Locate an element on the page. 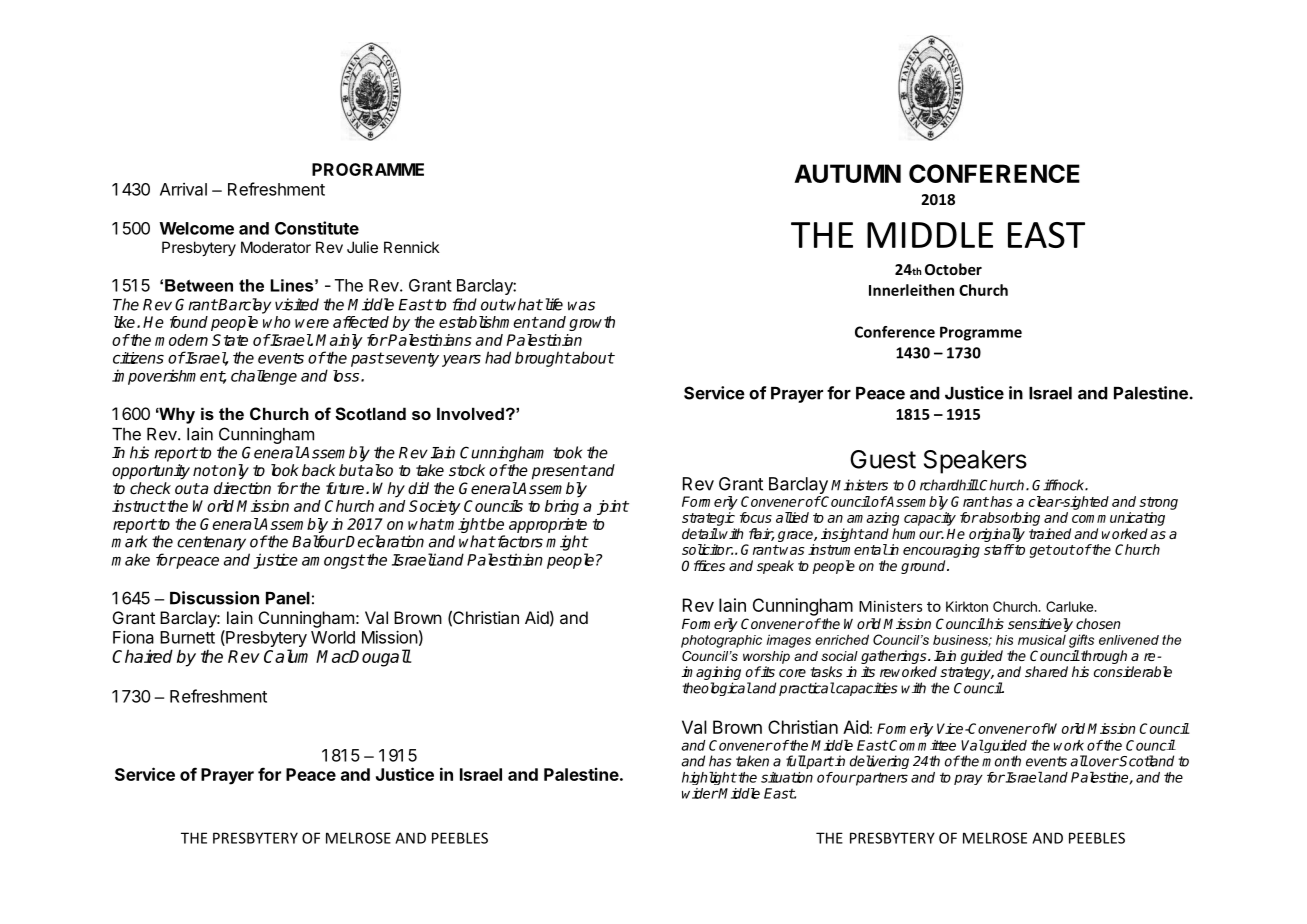  Arrival is located at coordinates (183, 189).
